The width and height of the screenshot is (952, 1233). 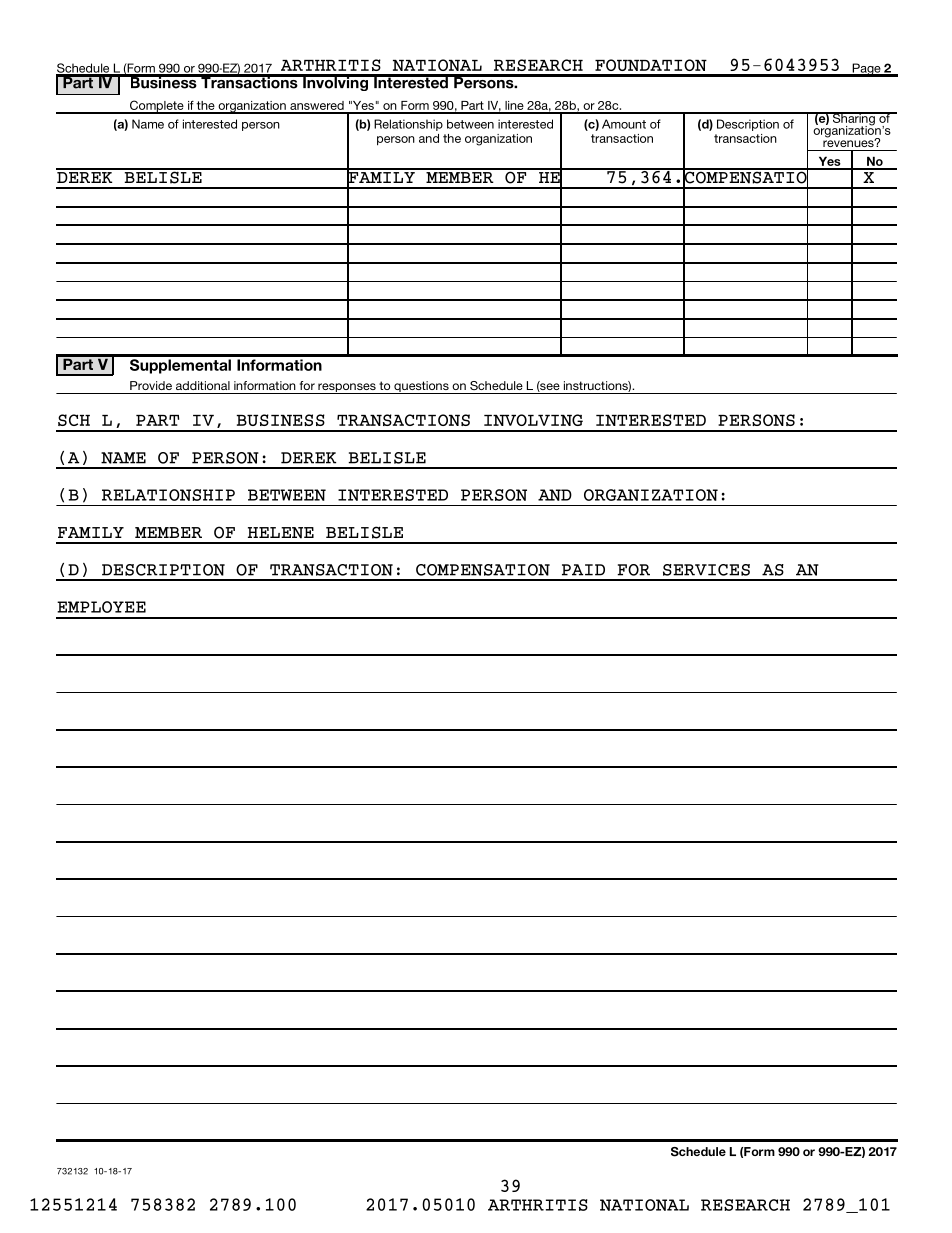 What do you see at coordinates (151, 385) in the screenshot?
I see `Provide` at bounding box center [151, 385].
